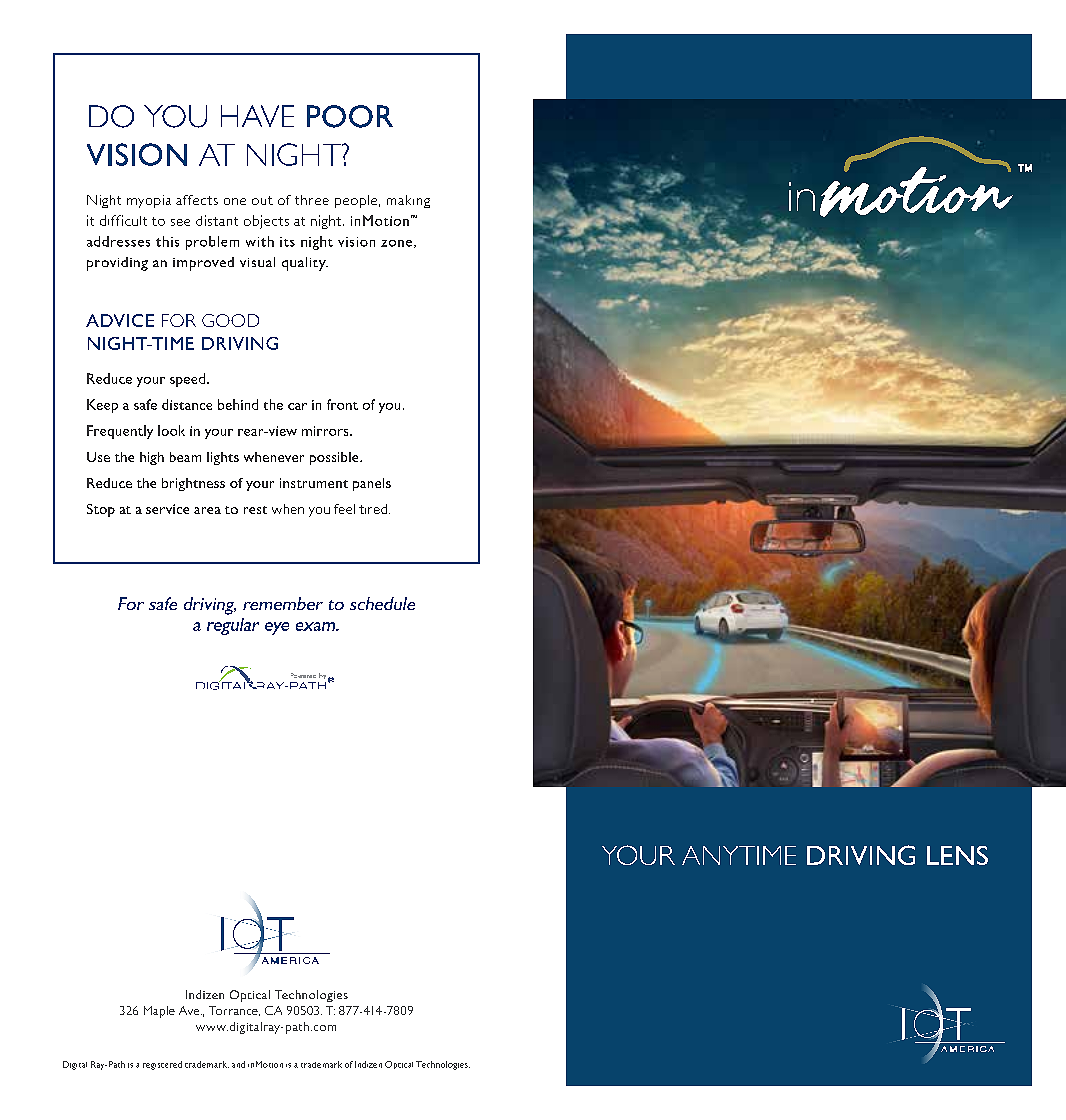 The height and width of the screenshot is (1120, 1066). What do you see at coordinates (257, 116) in the screenshot?
I see `HAVE` at bounding box center [257, 116].
